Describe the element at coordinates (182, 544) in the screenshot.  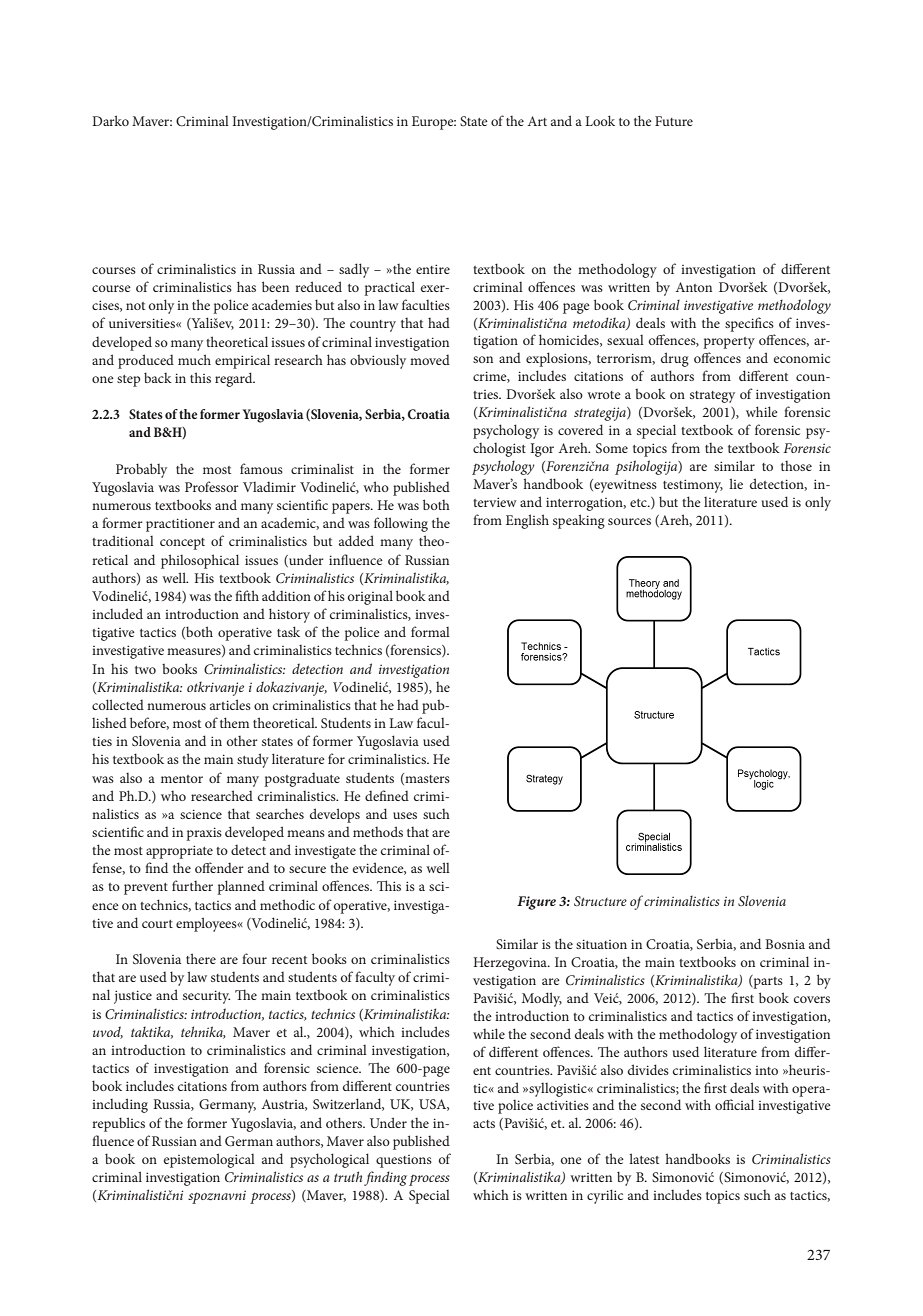
I see `concept` at that location.
